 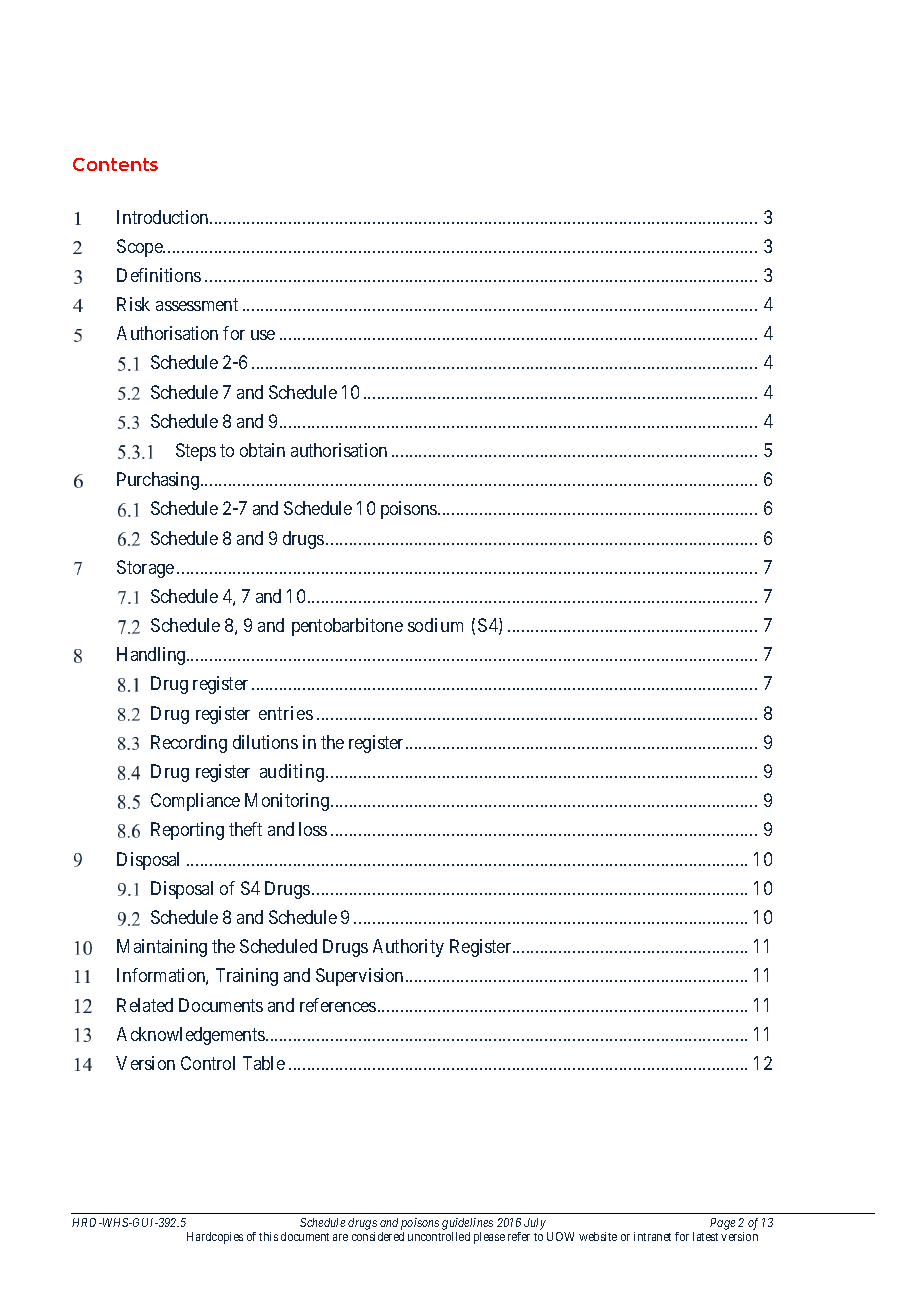 What do you see at coordinates (408, 948) in the image?
I see `Authority` at bounding box center [408, 948].
